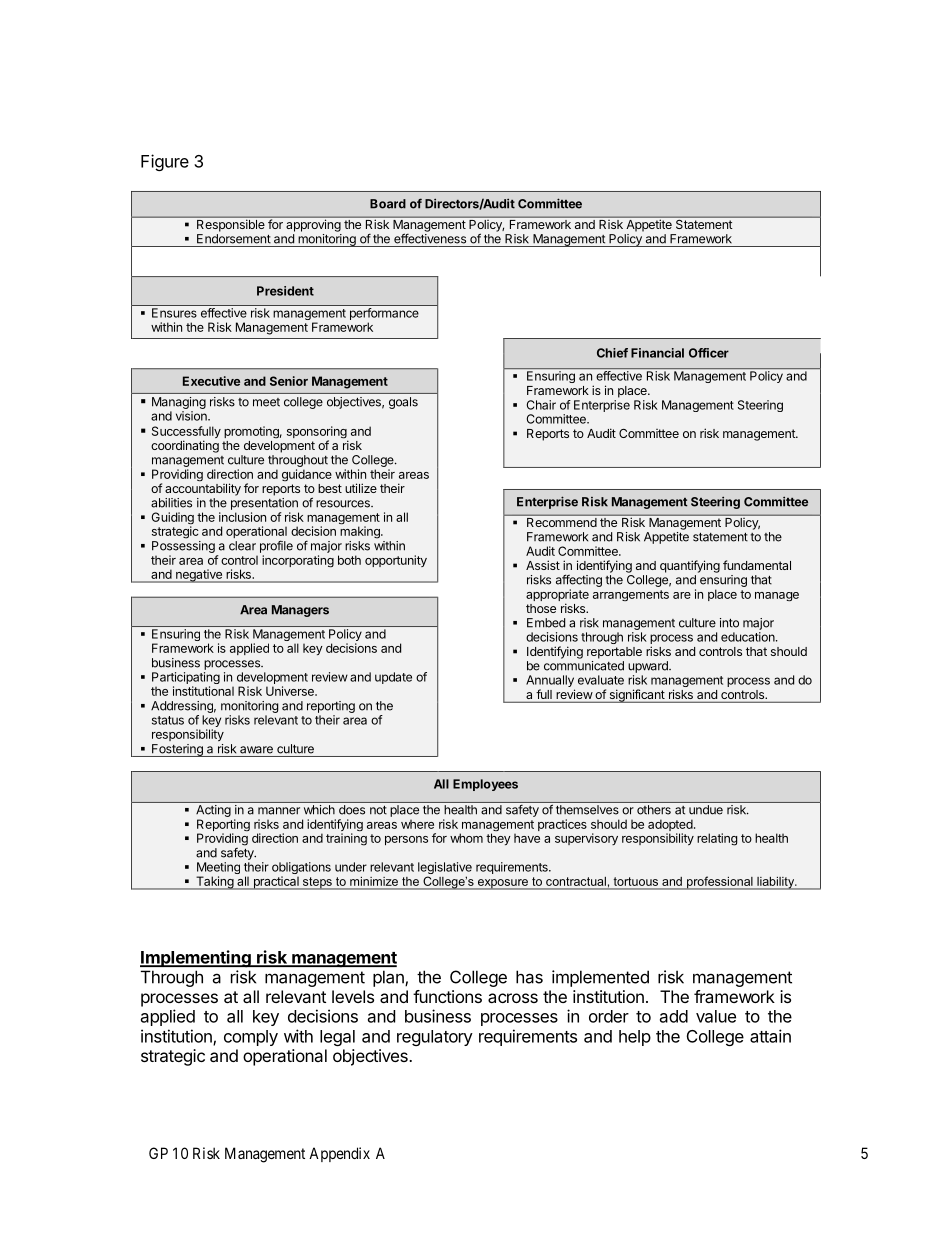  What do you see at coordinates (196, 959) in the page?
I see `Implementing` at bounding box center [196, 959].
